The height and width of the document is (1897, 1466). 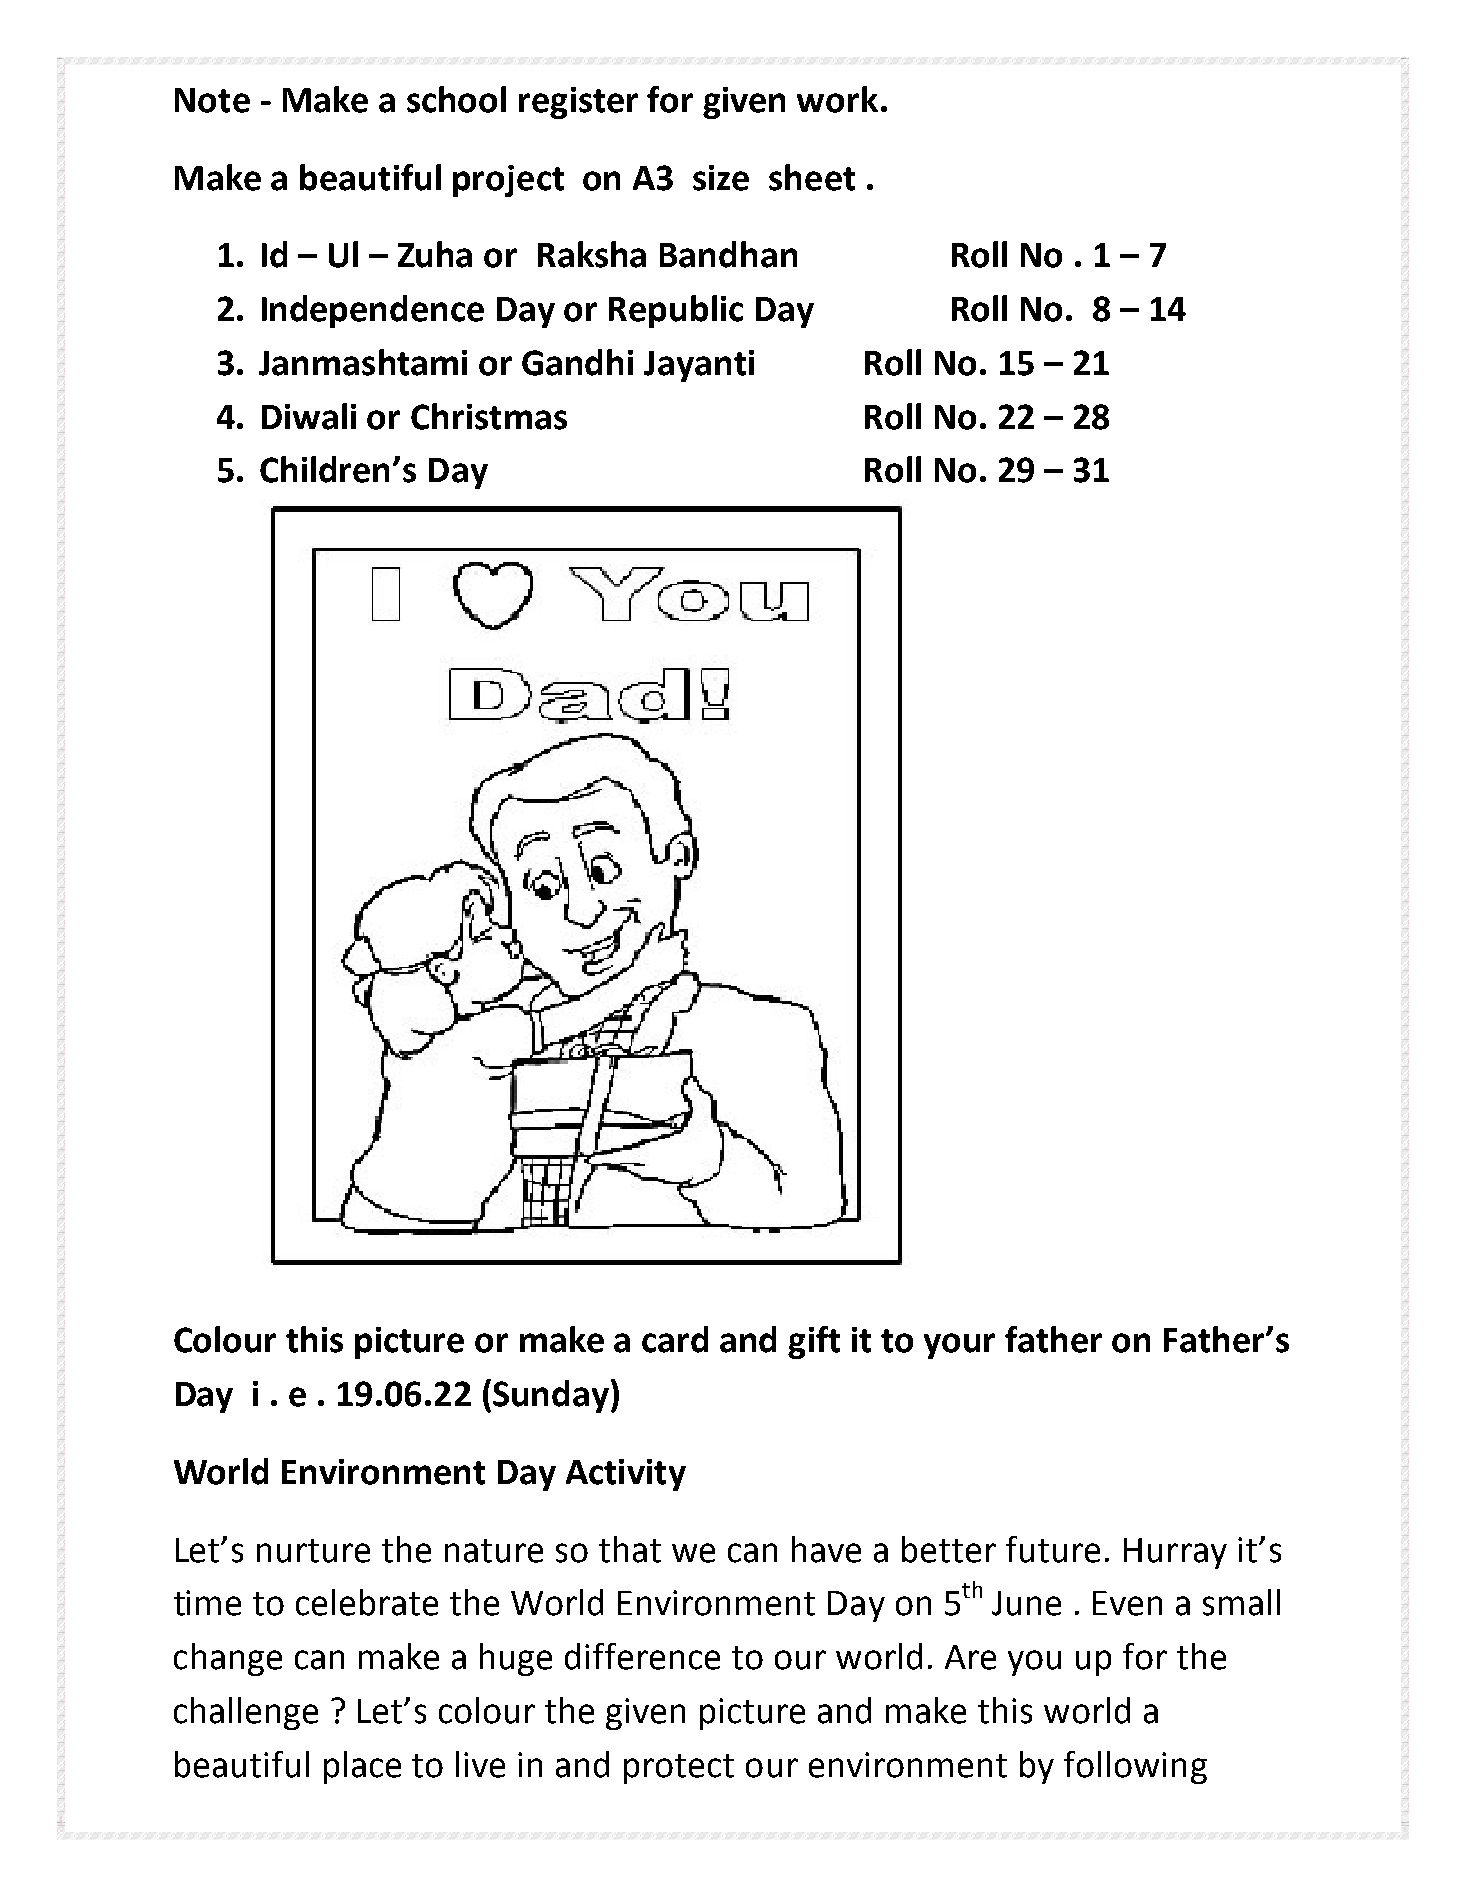 What do you see at coordinates (721, 178) in the document?
I see `size` at bounding box center [721, 178].
